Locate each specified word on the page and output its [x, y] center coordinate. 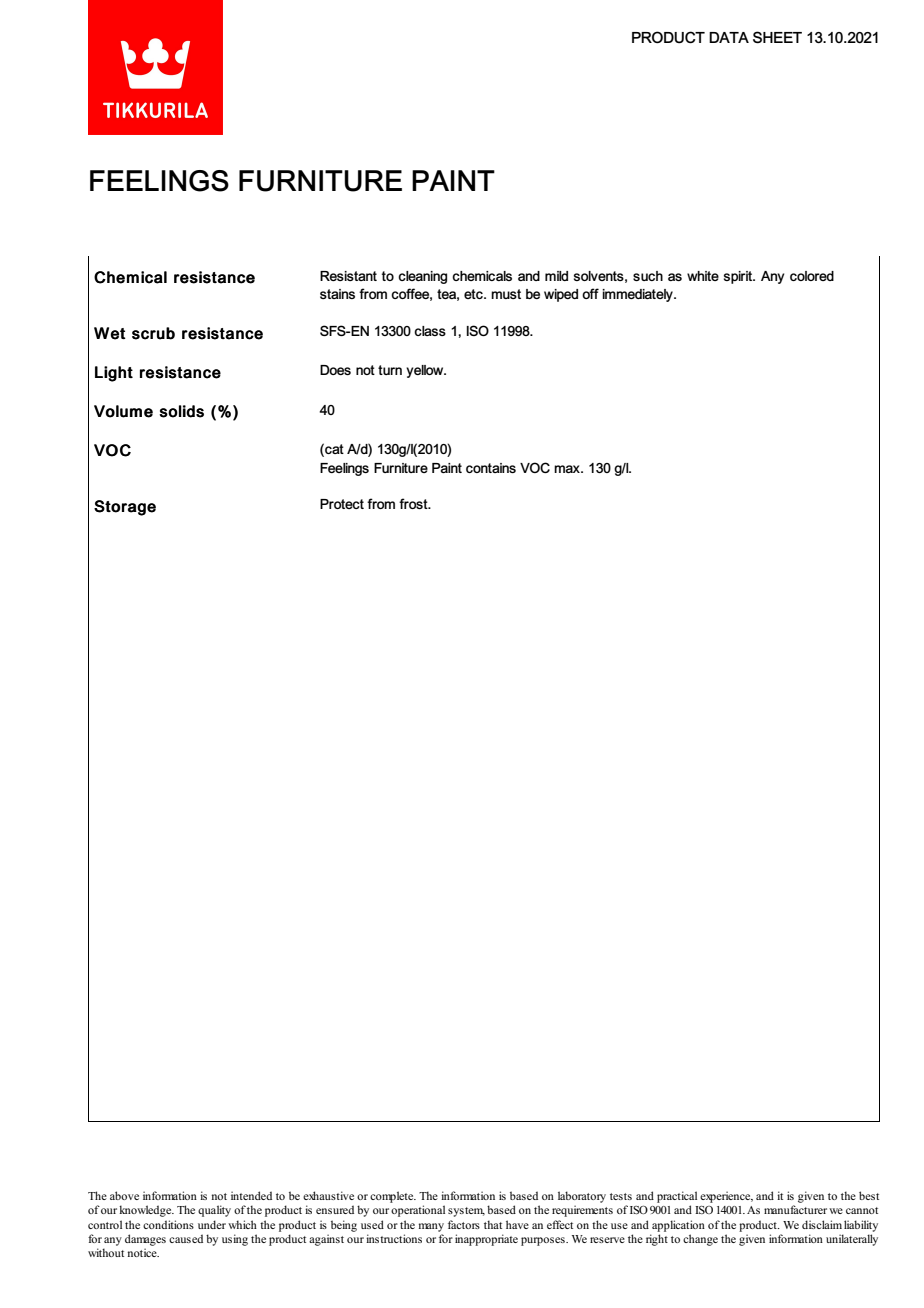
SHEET [777, 37]
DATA [729, 37]
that [493, 1224]
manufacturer [795, 1209]
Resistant [348, 276]
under [212, 1224]
